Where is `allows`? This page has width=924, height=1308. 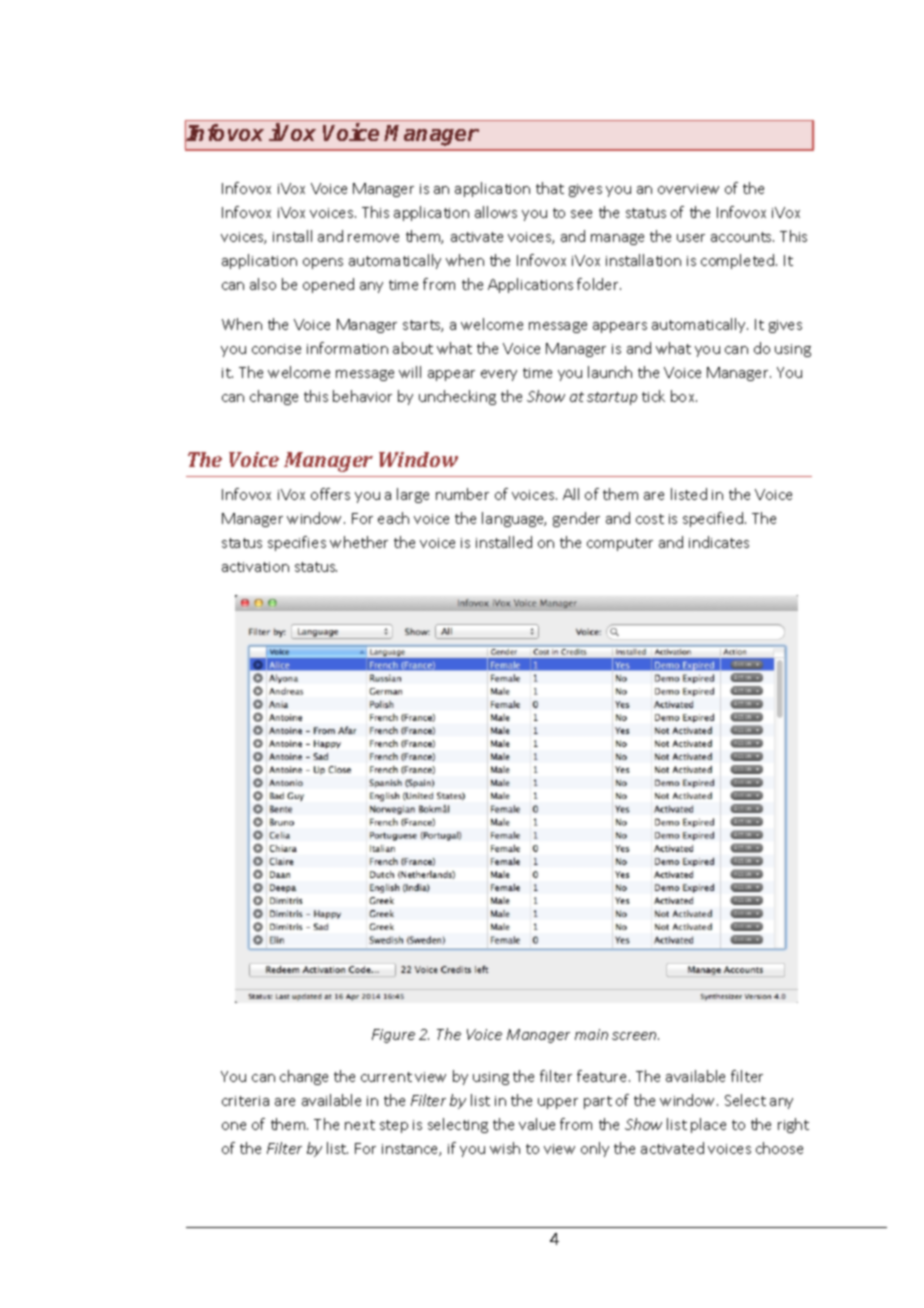
allows is located at coordinates (496, 212).
